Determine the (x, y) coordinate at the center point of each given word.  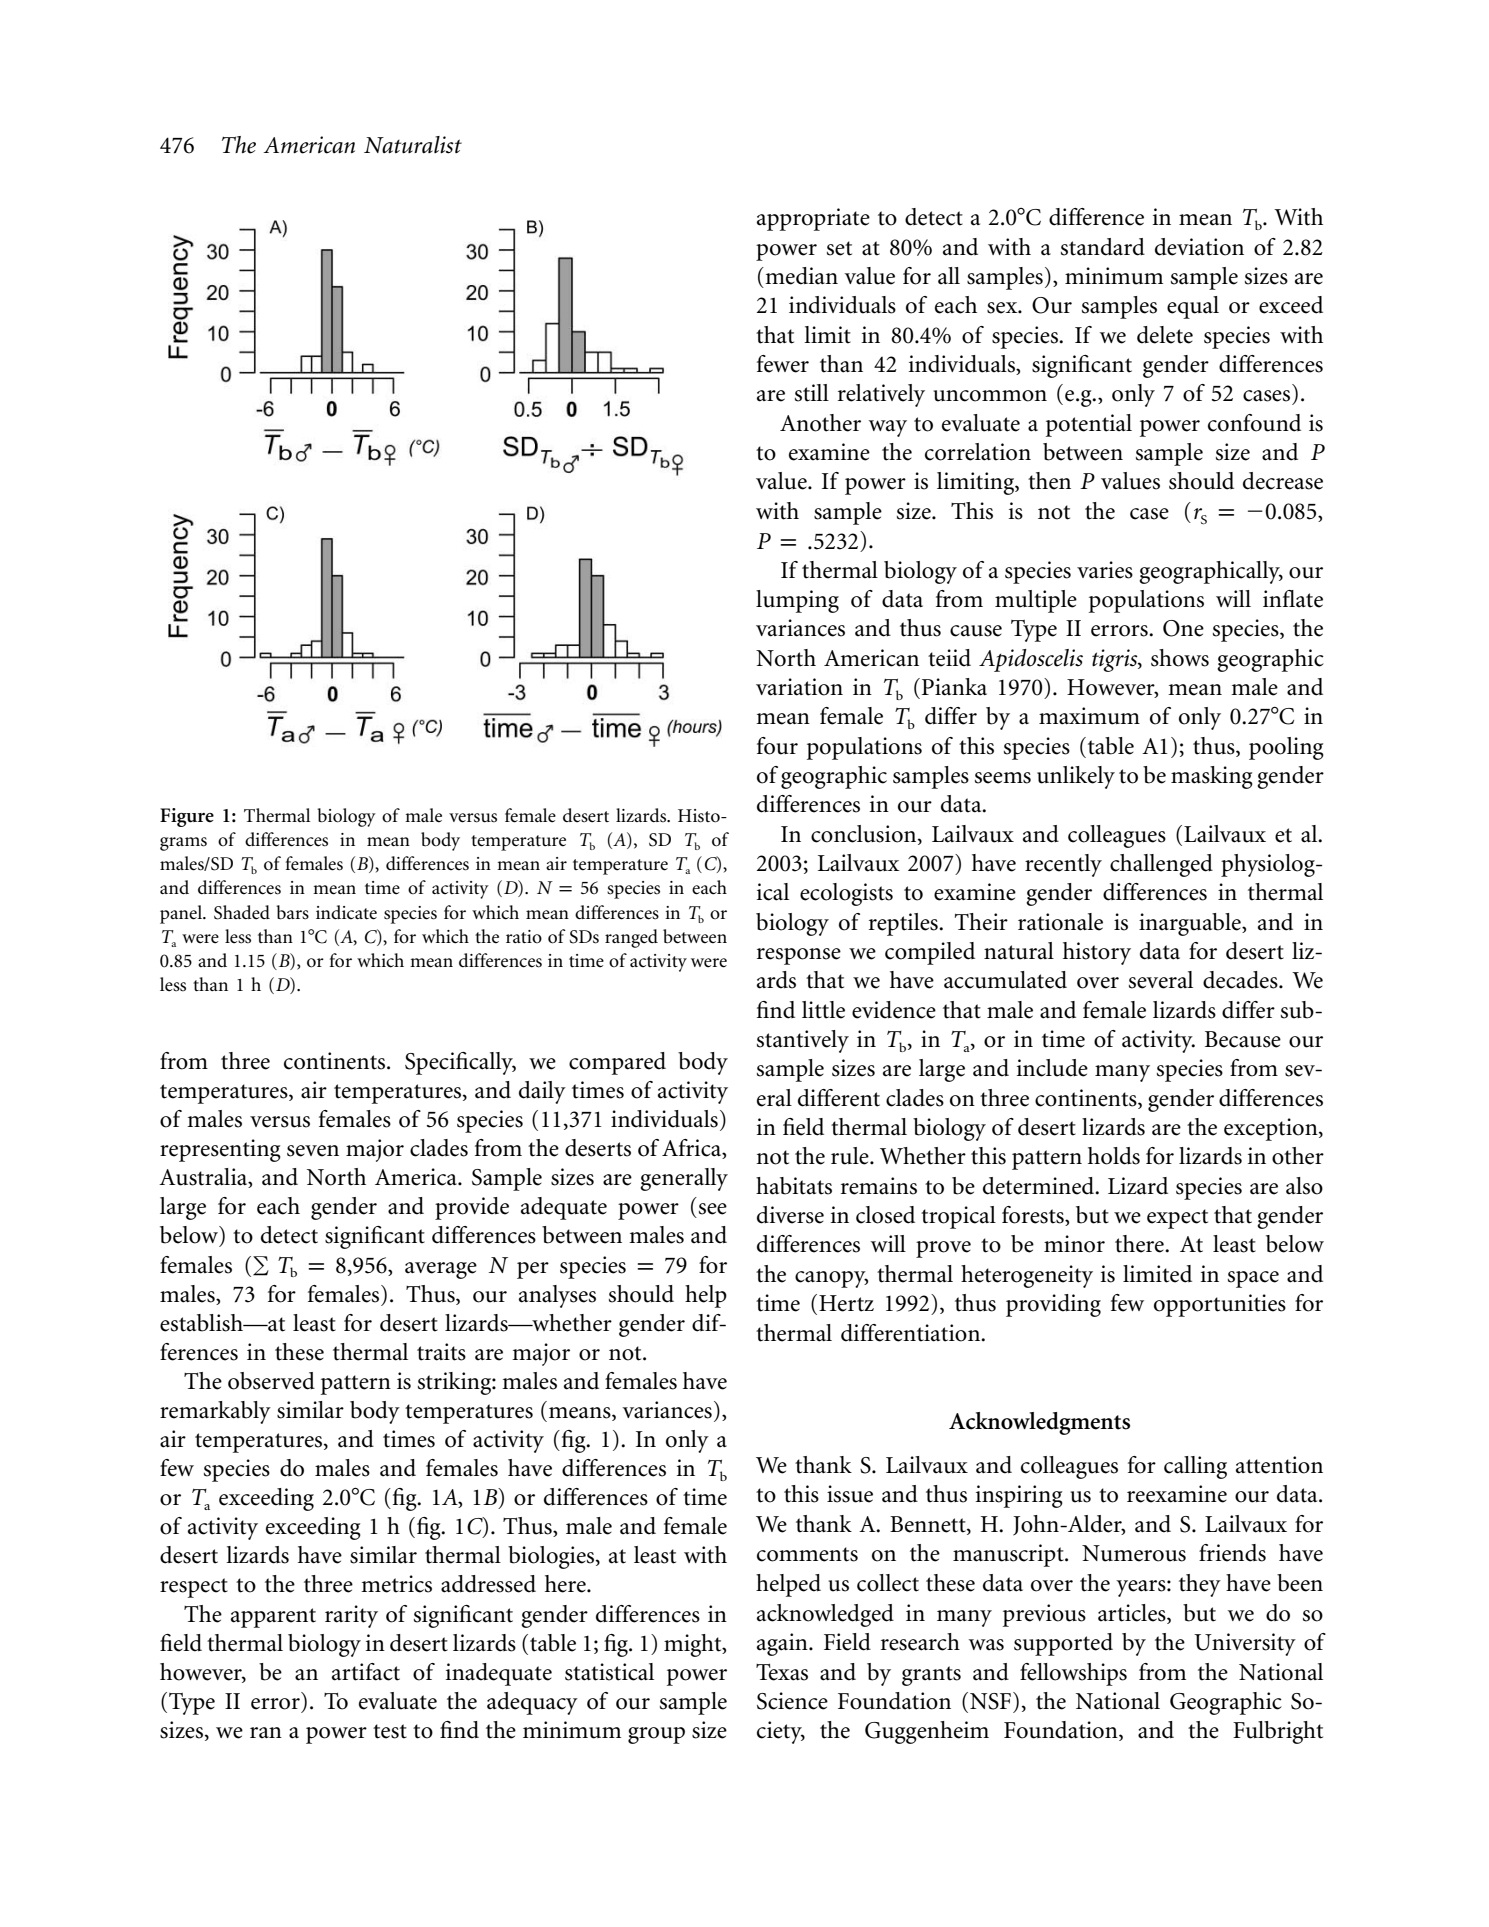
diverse (790, 1215)
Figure (187, 817)
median (800, 276)
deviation (1199, 247)
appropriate (813, 219)
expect (1177, 1219)
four (777, 746)
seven (313, 1151)
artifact (366, 1672)
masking (1212, 777)
